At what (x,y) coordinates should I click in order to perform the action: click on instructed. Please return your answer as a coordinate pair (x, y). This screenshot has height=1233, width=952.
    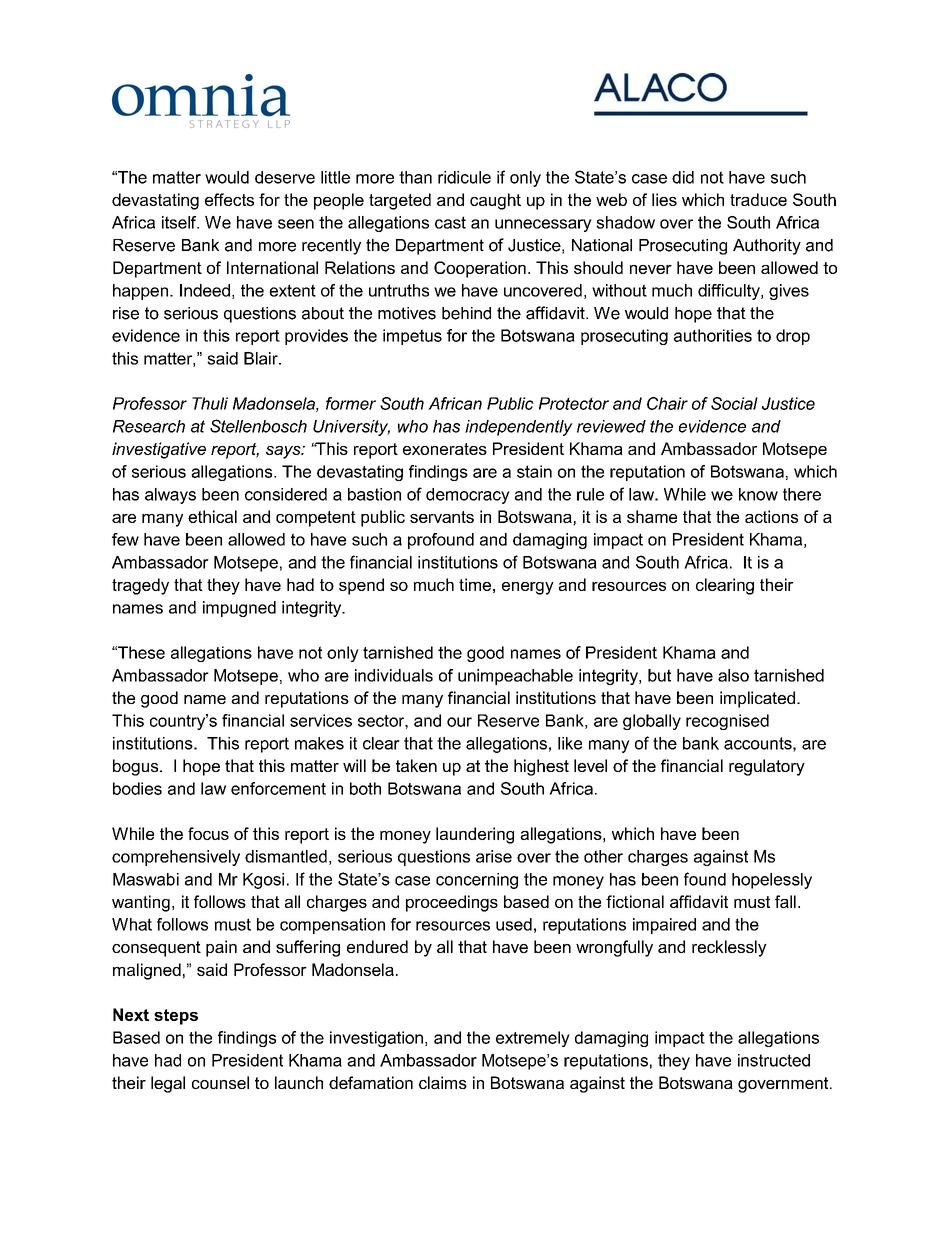
    Looking at the image, I should click on (774, 1060).
